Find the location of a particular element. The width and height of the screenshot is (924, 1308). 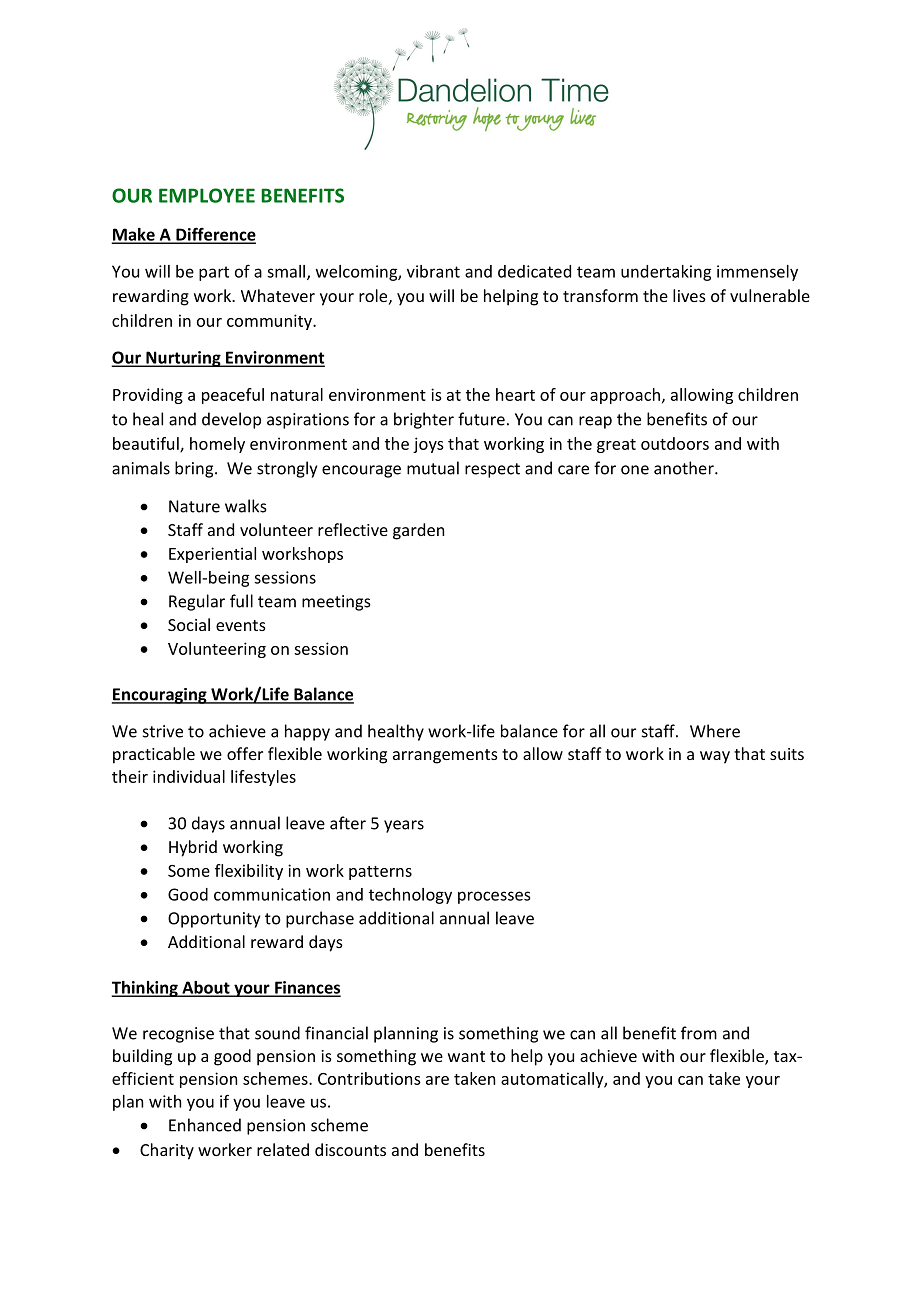

vibrant is located at coordinates (433, 271).
